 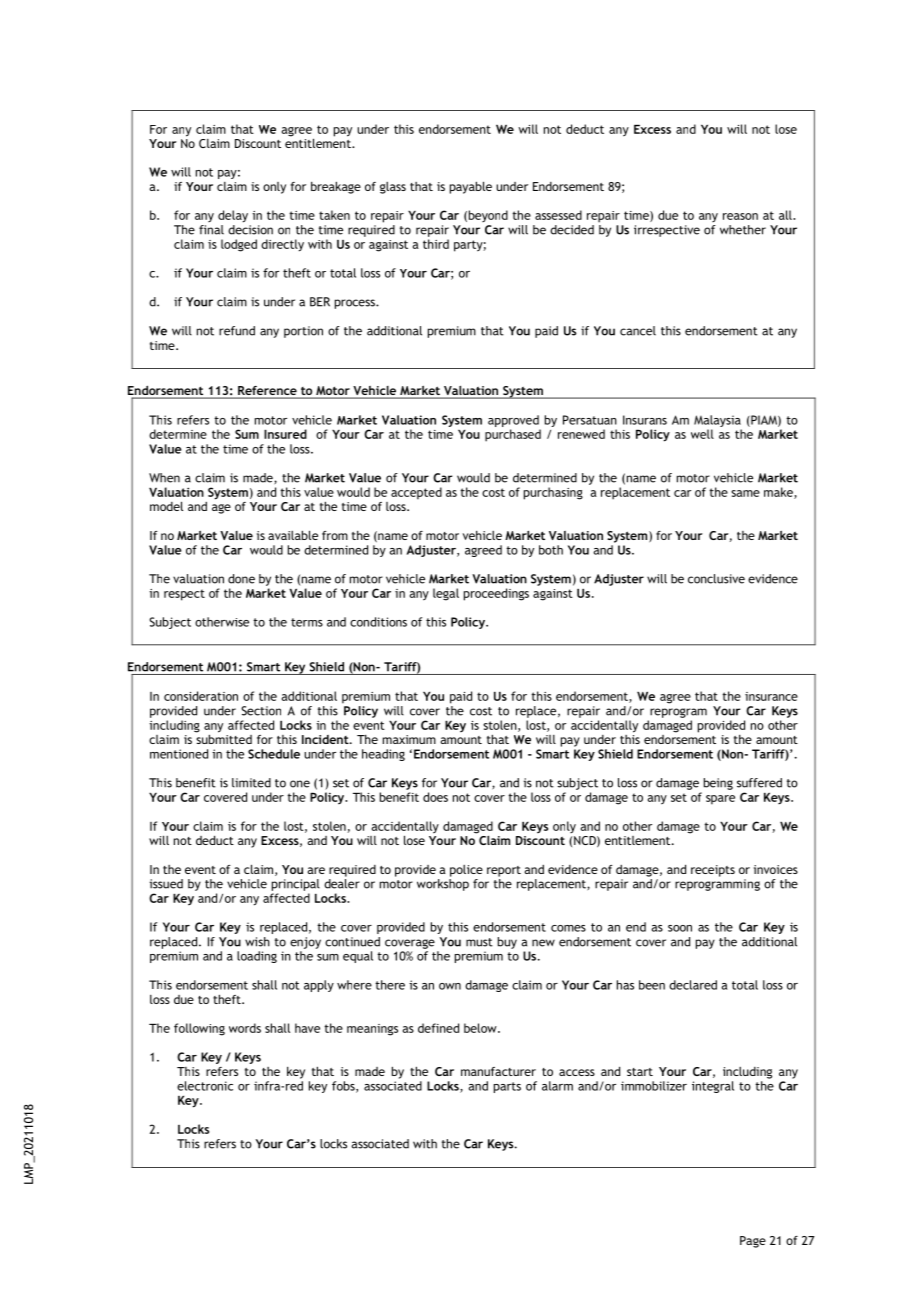 What do you see at coordinates (479, 942) in the screenshot?
I see `must` at bounding box center [479, 942].
